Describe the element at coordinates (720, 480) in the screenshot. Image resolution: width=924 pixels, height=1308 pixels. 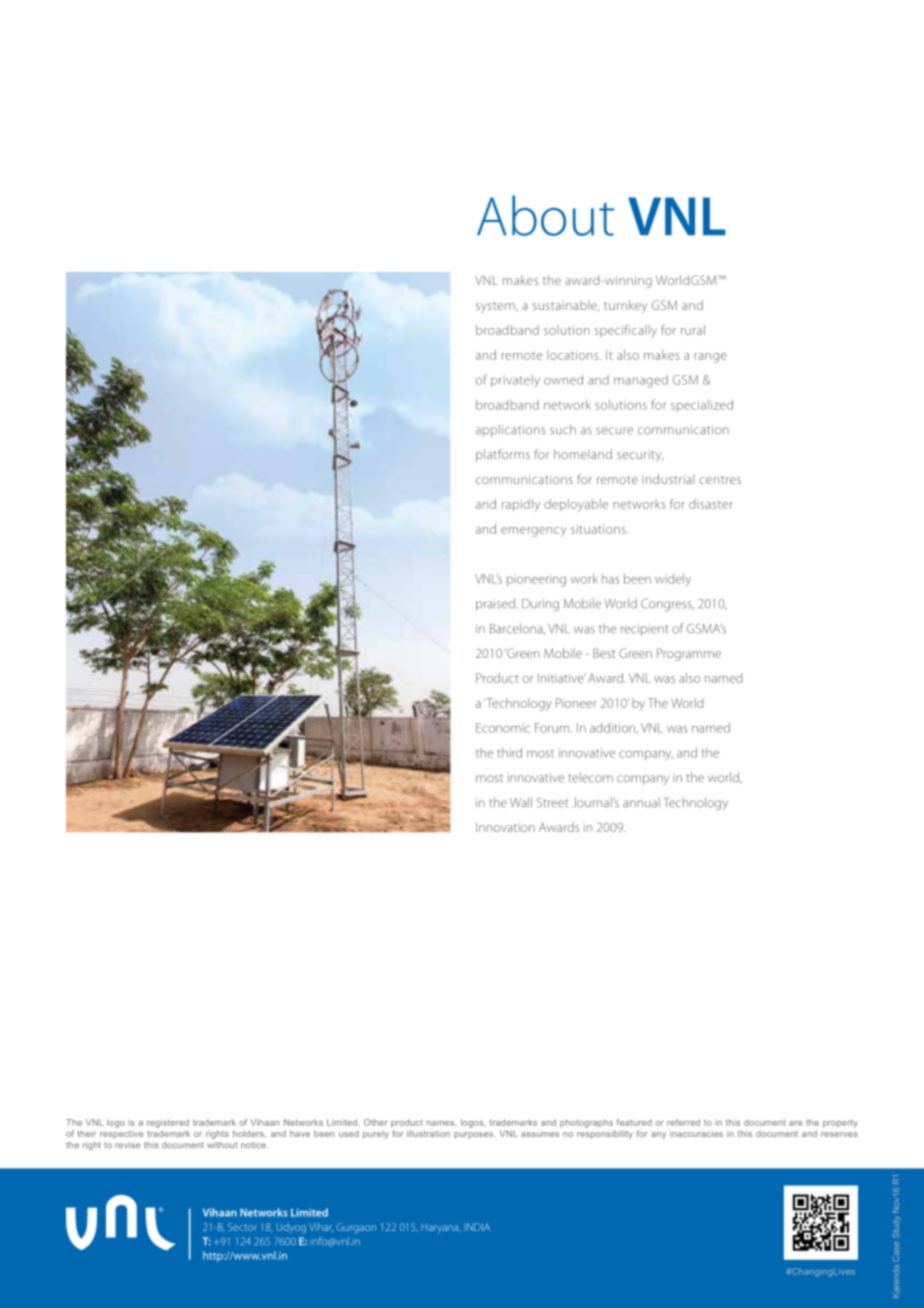
I see `centres` at that location.
